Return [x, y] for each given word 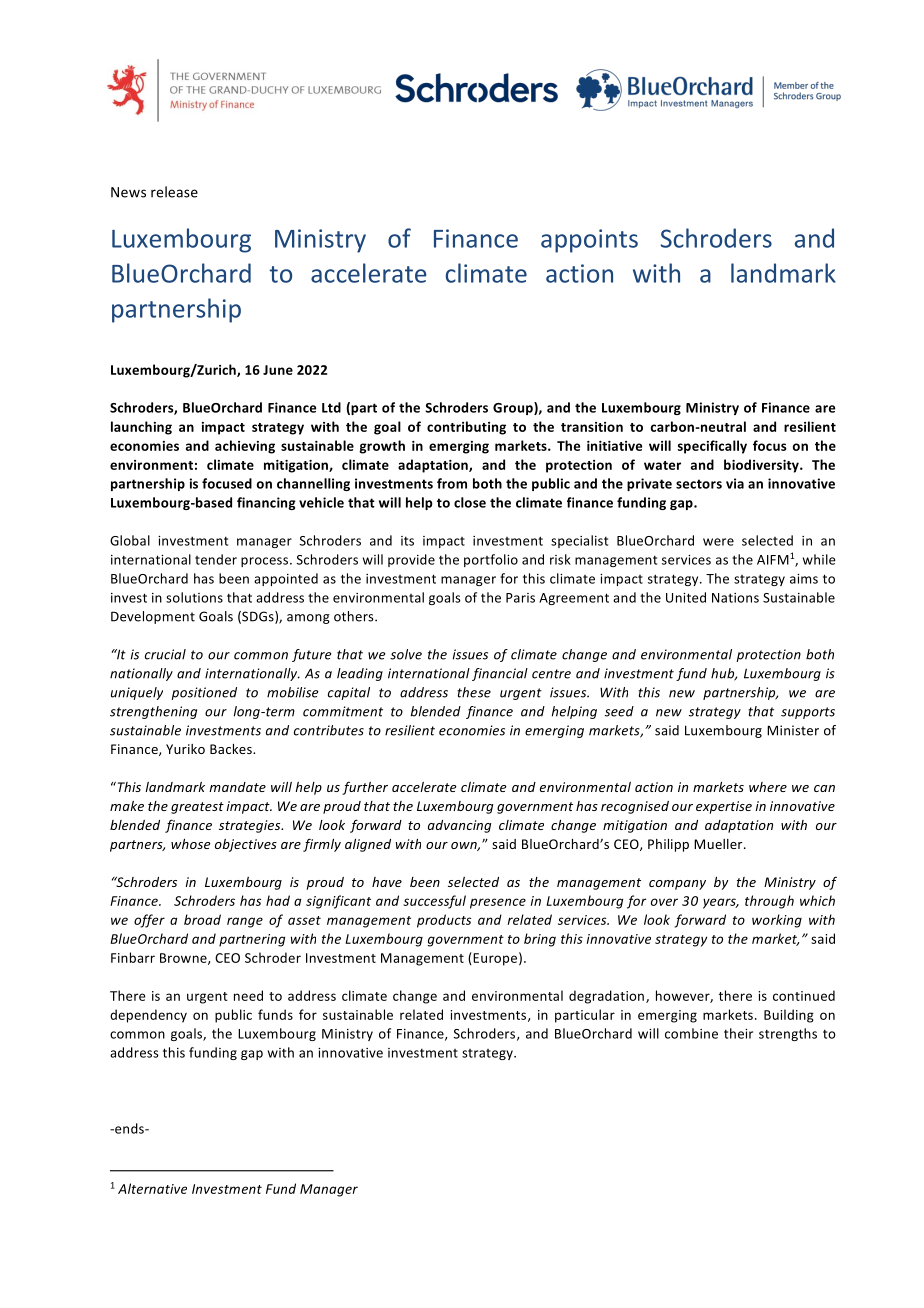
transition [592, 427]
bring [540, 940]
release [174, 192]
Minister [793, 730]
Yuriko [185, 749]
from [452, 483]
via [735, 483]
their [738, 1033]
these [474, 692]
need [248, 995]
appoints [589, 241]
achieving [245, 447]
